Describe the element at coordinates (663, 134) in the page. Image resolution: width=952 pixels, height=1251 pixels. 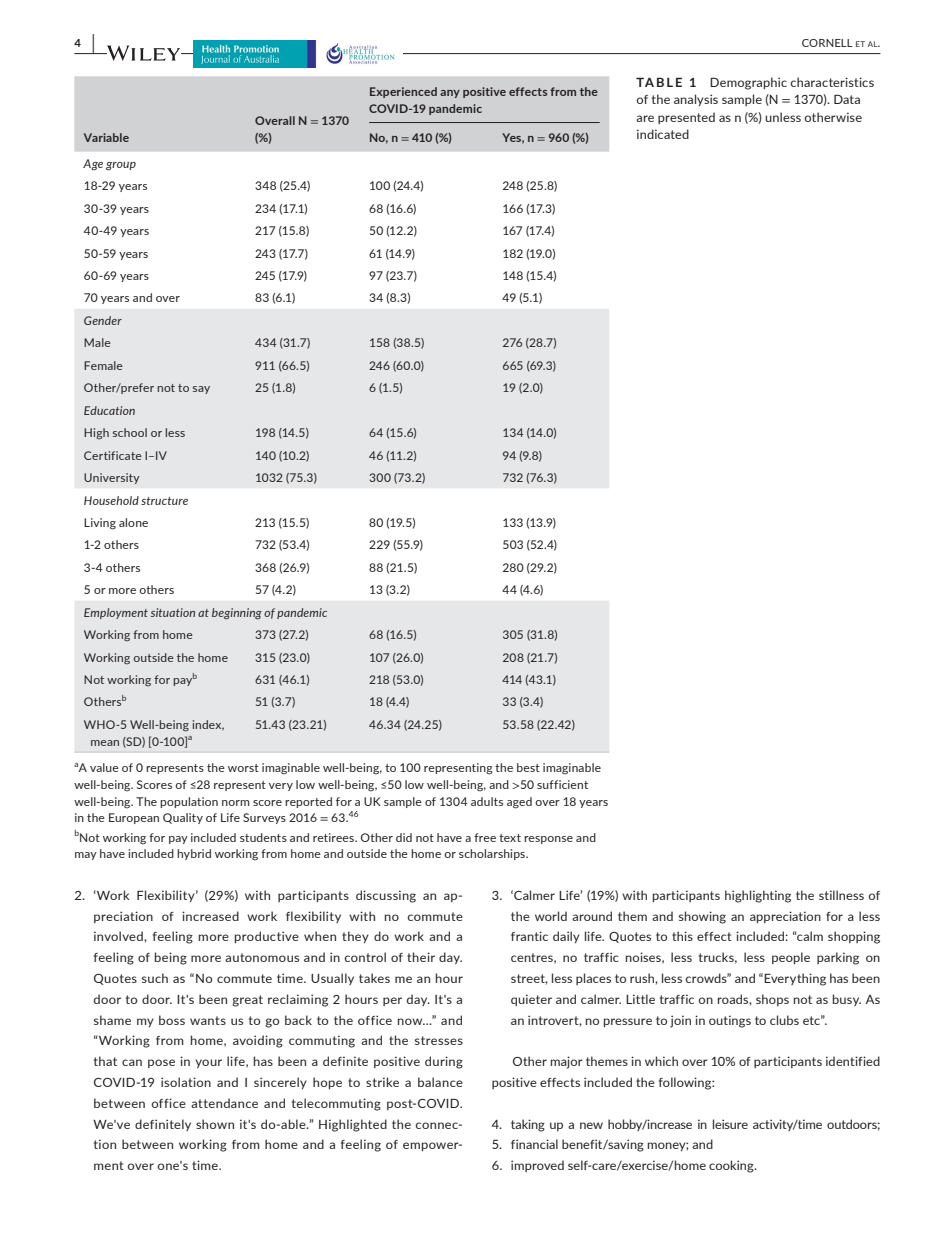
I see `indicated` at that location.
